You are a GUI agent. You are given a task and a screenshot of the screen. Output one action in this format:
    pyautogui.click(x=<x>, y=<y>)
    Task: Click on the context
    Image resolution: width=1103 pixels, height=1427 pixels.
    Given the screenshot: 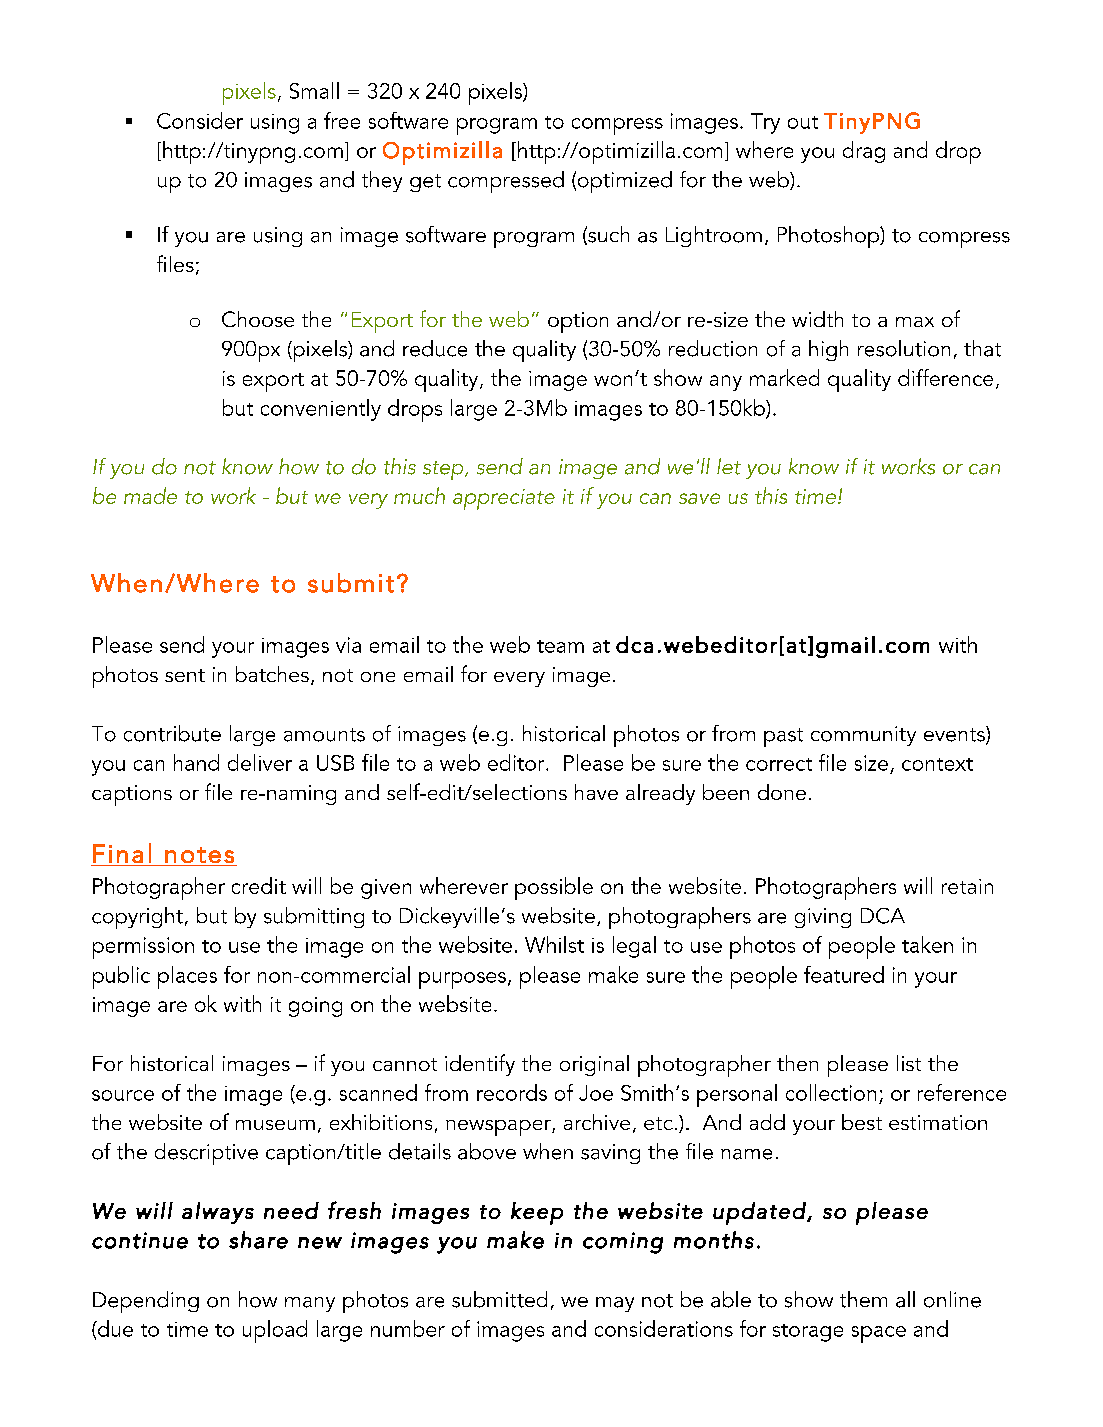 What is the action you would take?
    pyautogui.click(x=937, y=764)
